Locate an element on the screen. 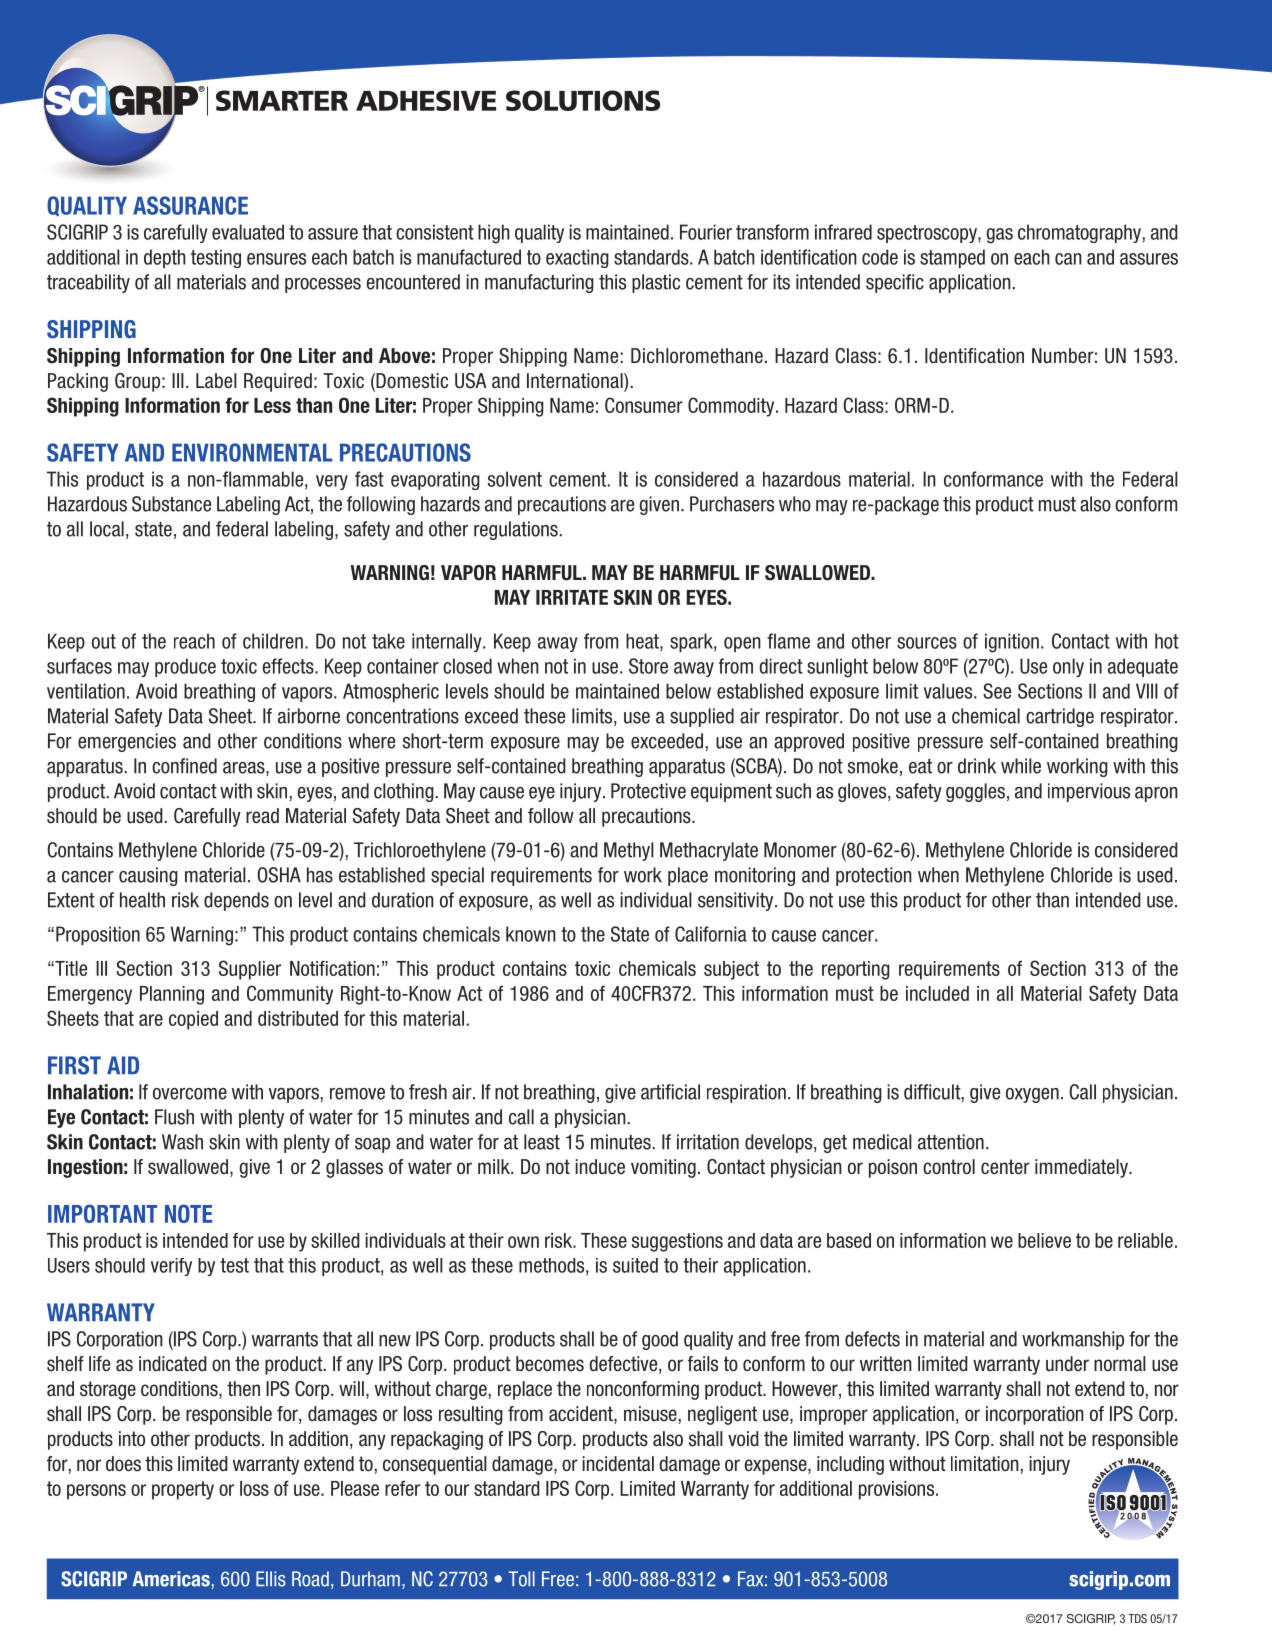 The width and height of the screenshot is (1272, 1646). gas is located at coordinates (999, 236).
